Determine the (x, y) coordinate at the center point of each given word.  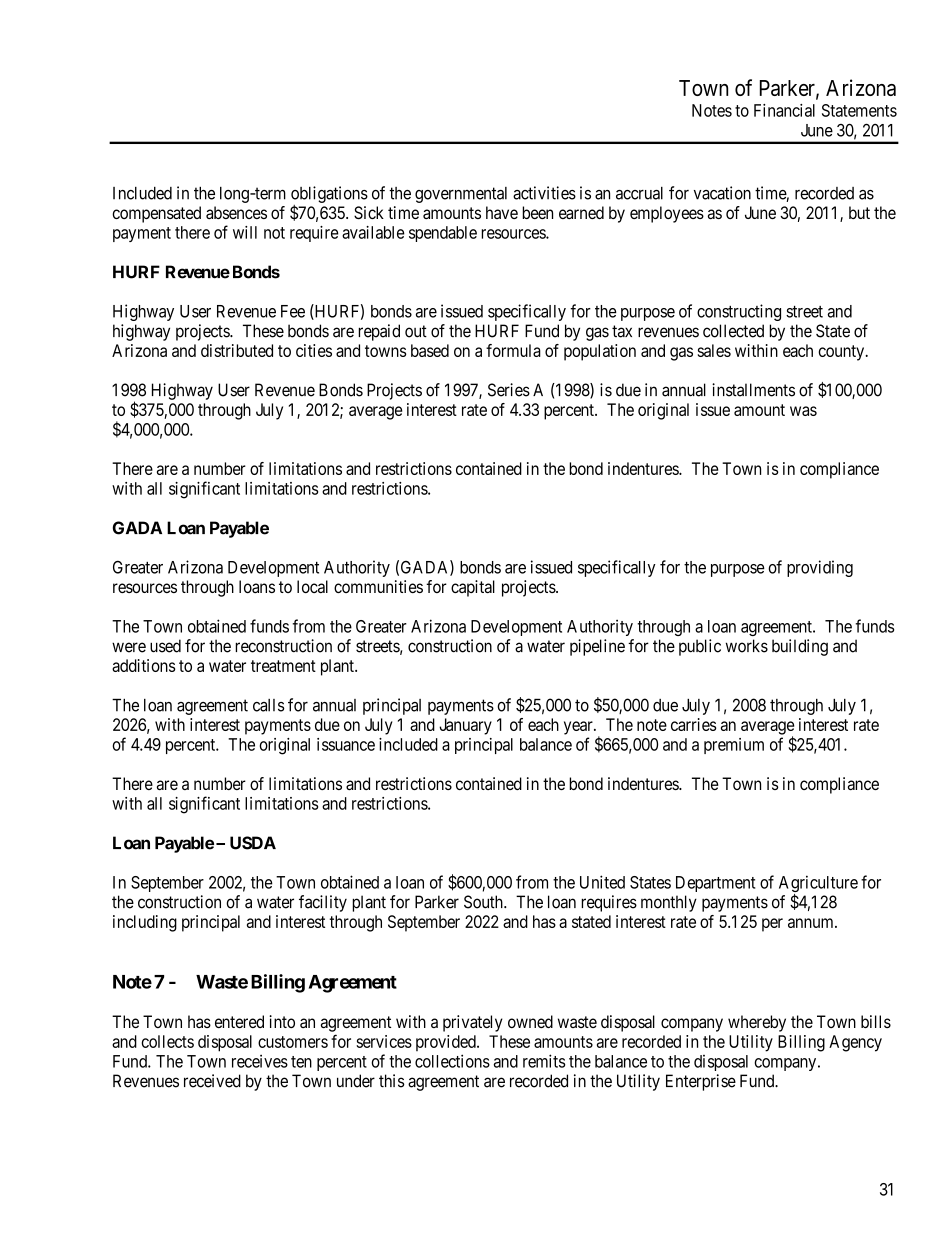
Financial (784, 110)
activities (544, 193)
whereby (757, 1023)
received (212, 1081)
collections (452, 1061)
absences (236, 212)
